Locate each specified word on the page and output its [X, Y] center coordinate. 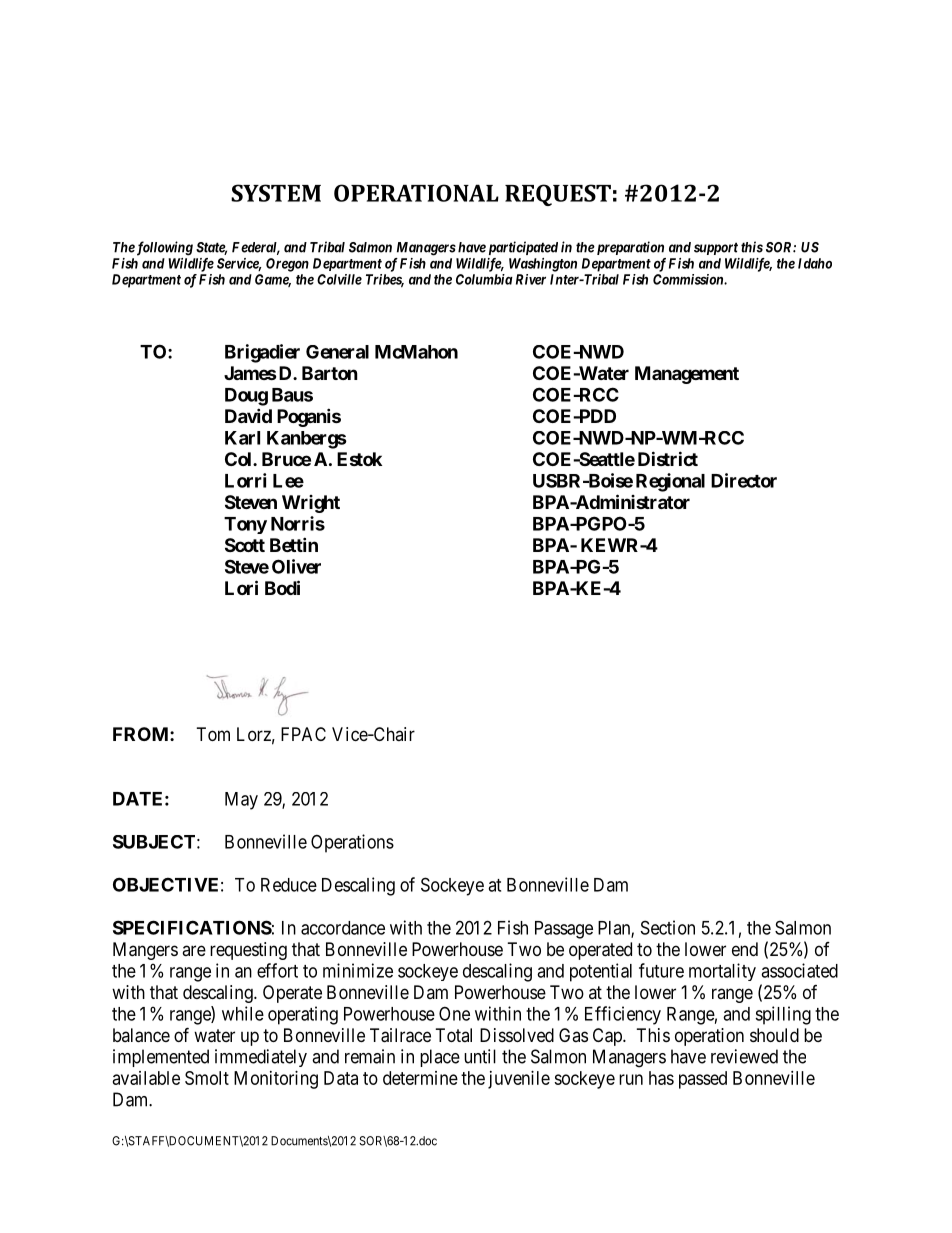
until [480, 1056]
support [716, 248]
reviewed [744, 1056]
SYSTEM [276, 193]
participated [523, 248]
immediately [261, 1058]
